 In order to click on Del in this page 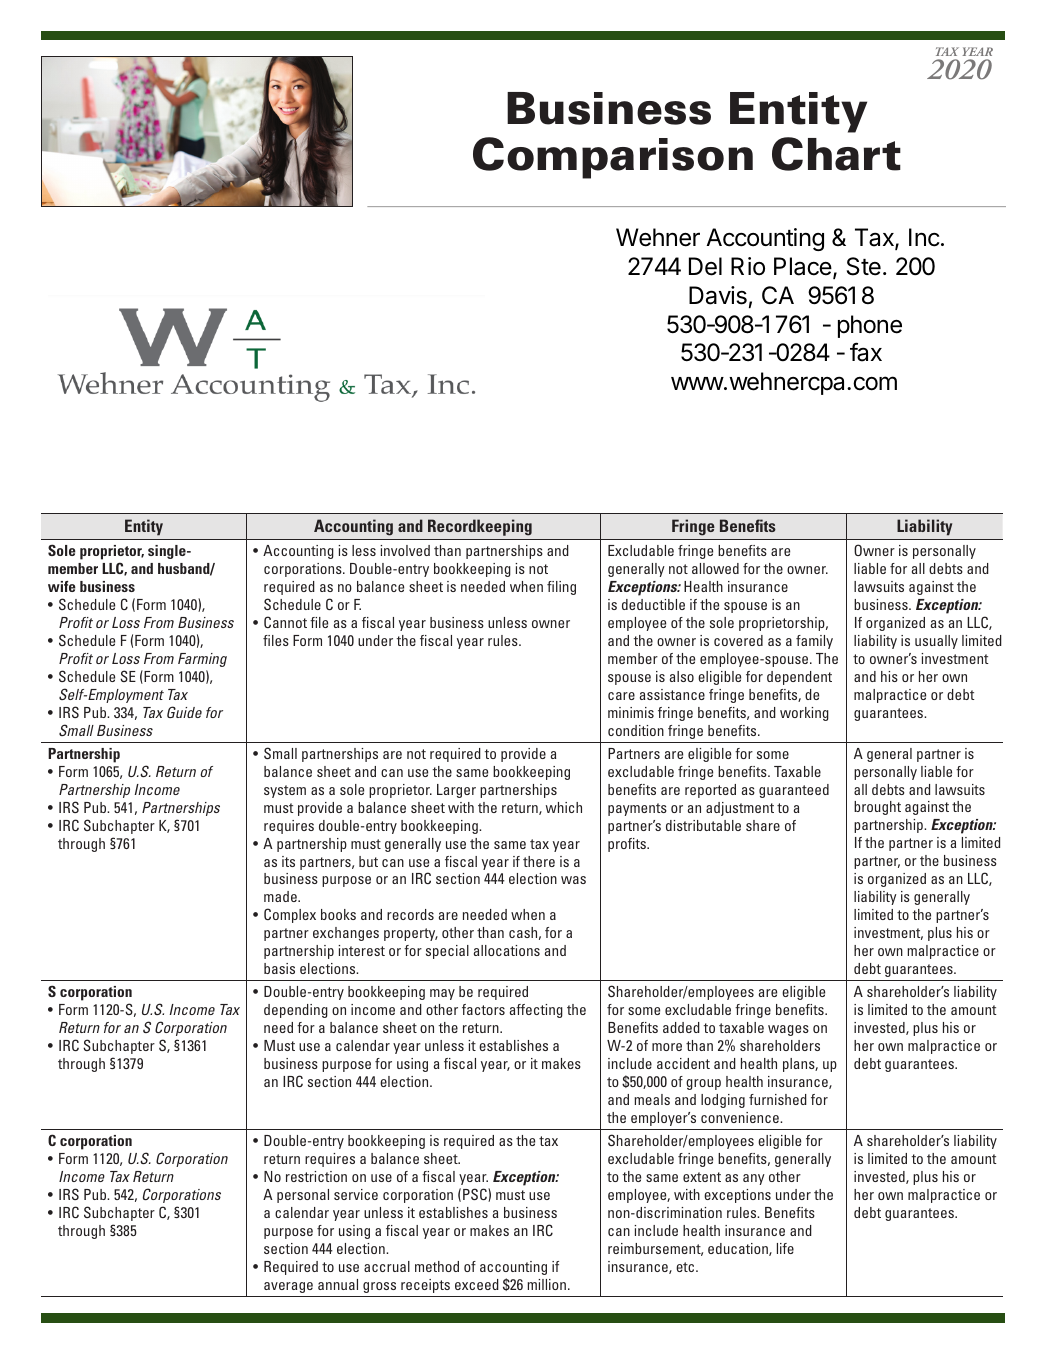, I will do `click(705, 266)`.
